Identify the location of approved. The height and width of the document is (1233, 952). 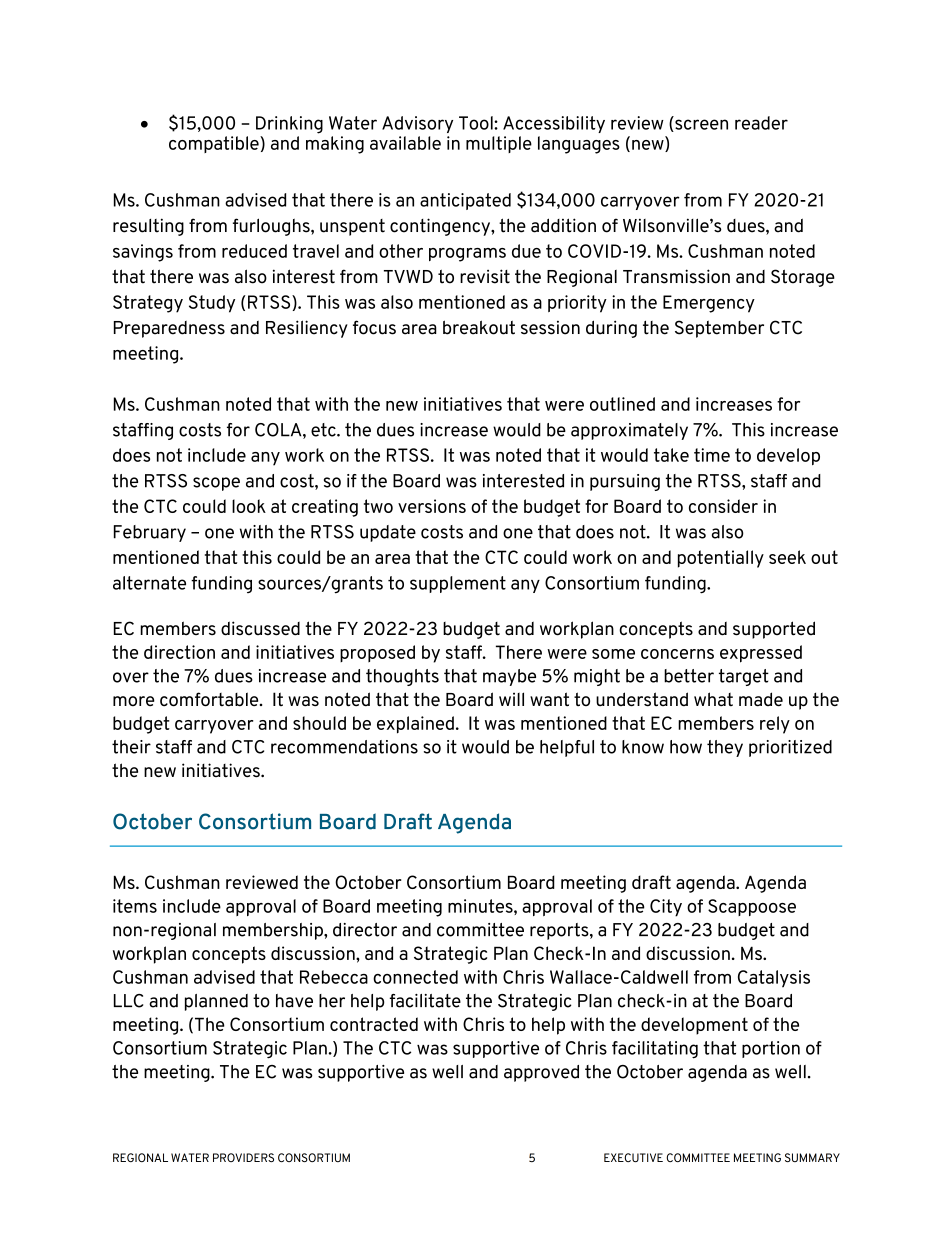
(541, 1073).
